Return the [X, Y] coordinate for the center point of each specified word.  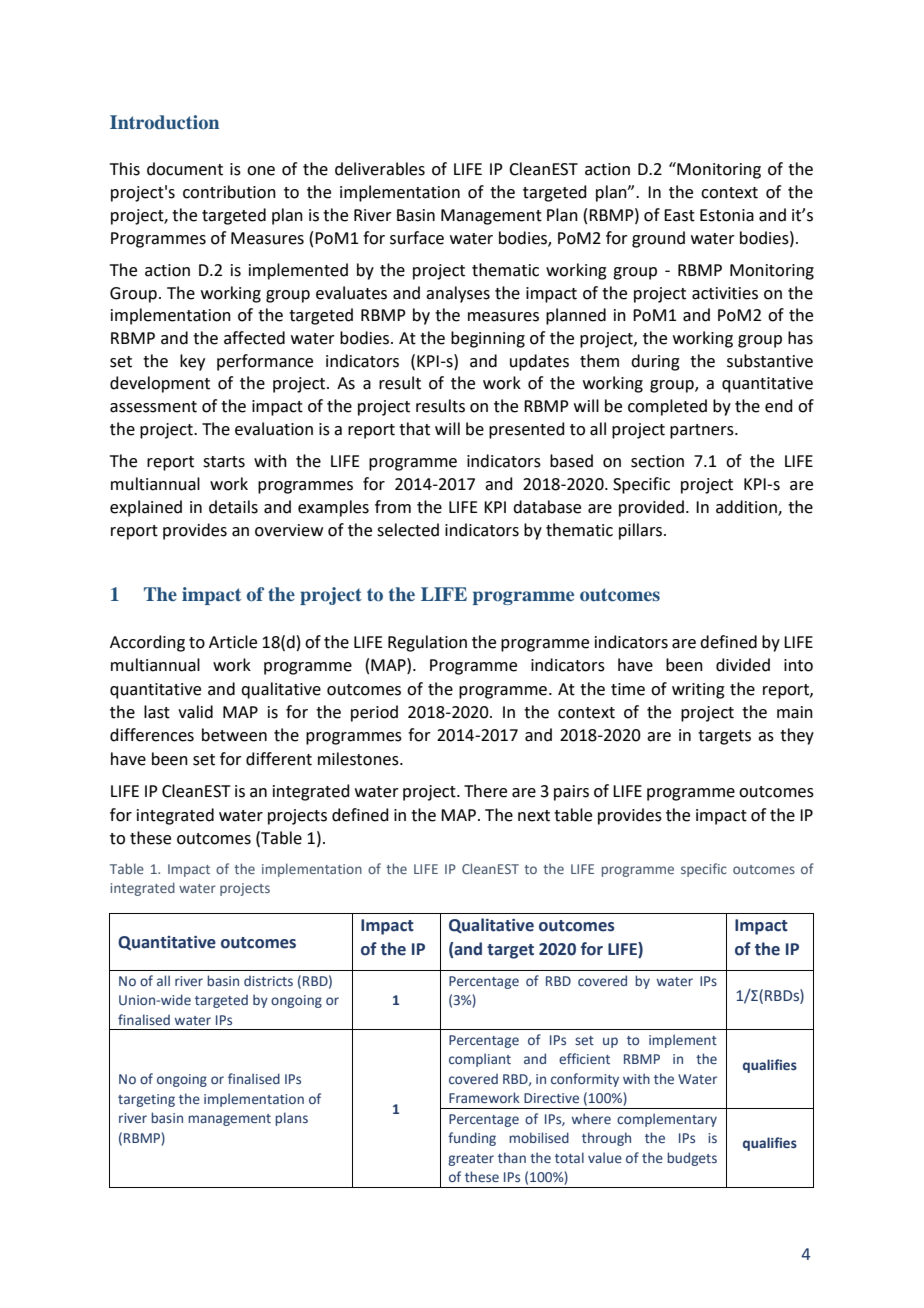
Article [233, 642]
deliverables [380, 169]
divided [743, 665]
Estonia [727, 215]
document [185, 169]
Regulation [427, 643]
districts [268, 980]
